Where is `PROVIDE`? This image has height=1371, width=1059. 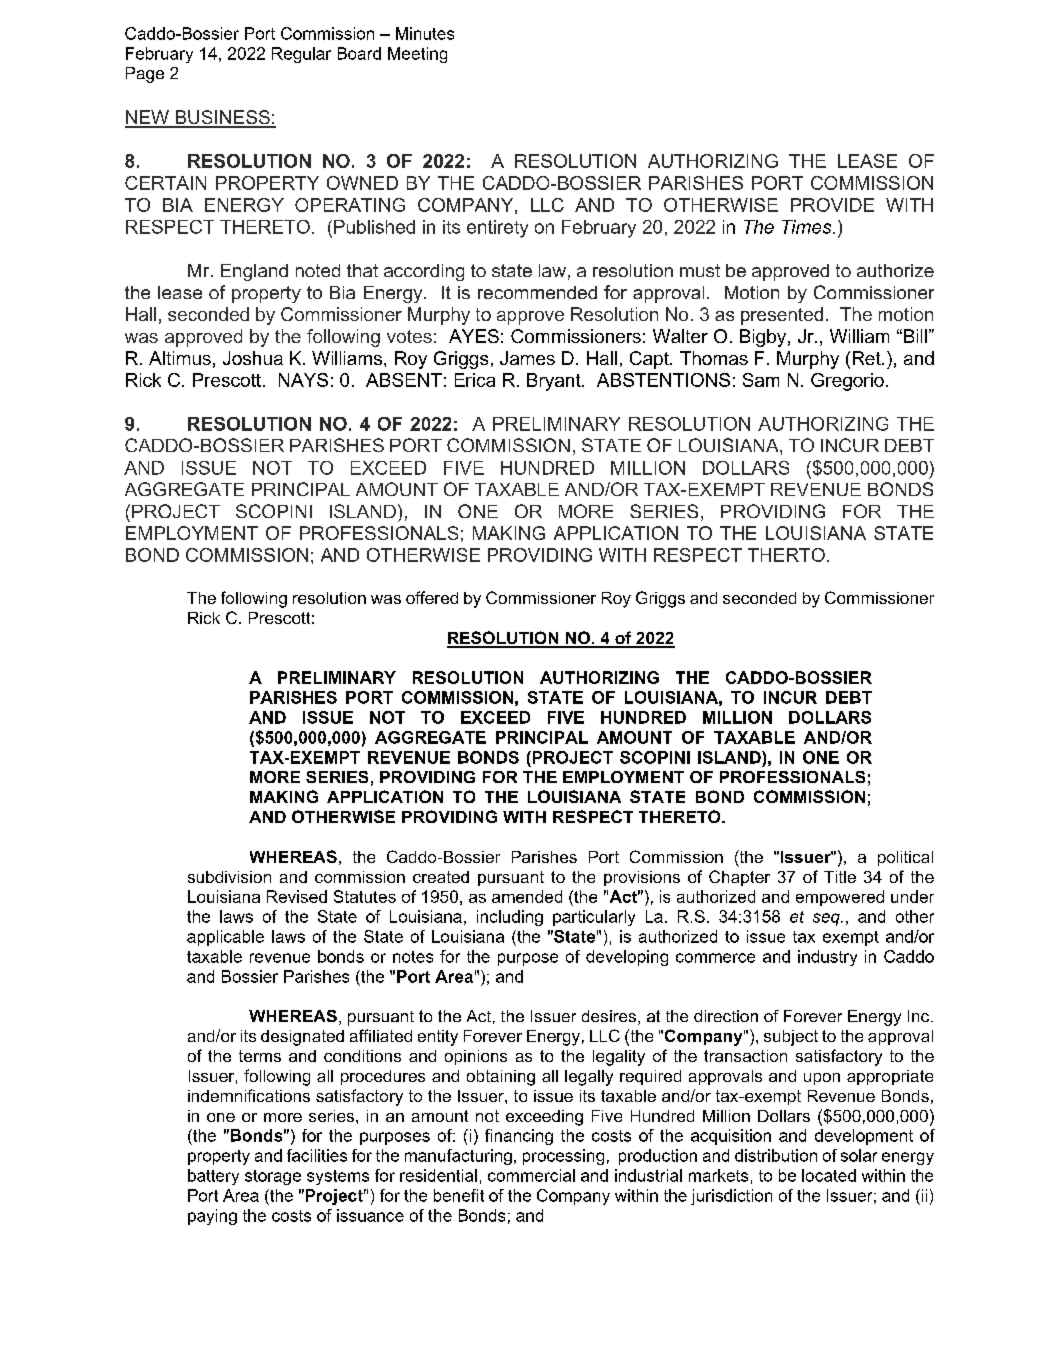 PROVIDE is located at coordinates (832, 205).
